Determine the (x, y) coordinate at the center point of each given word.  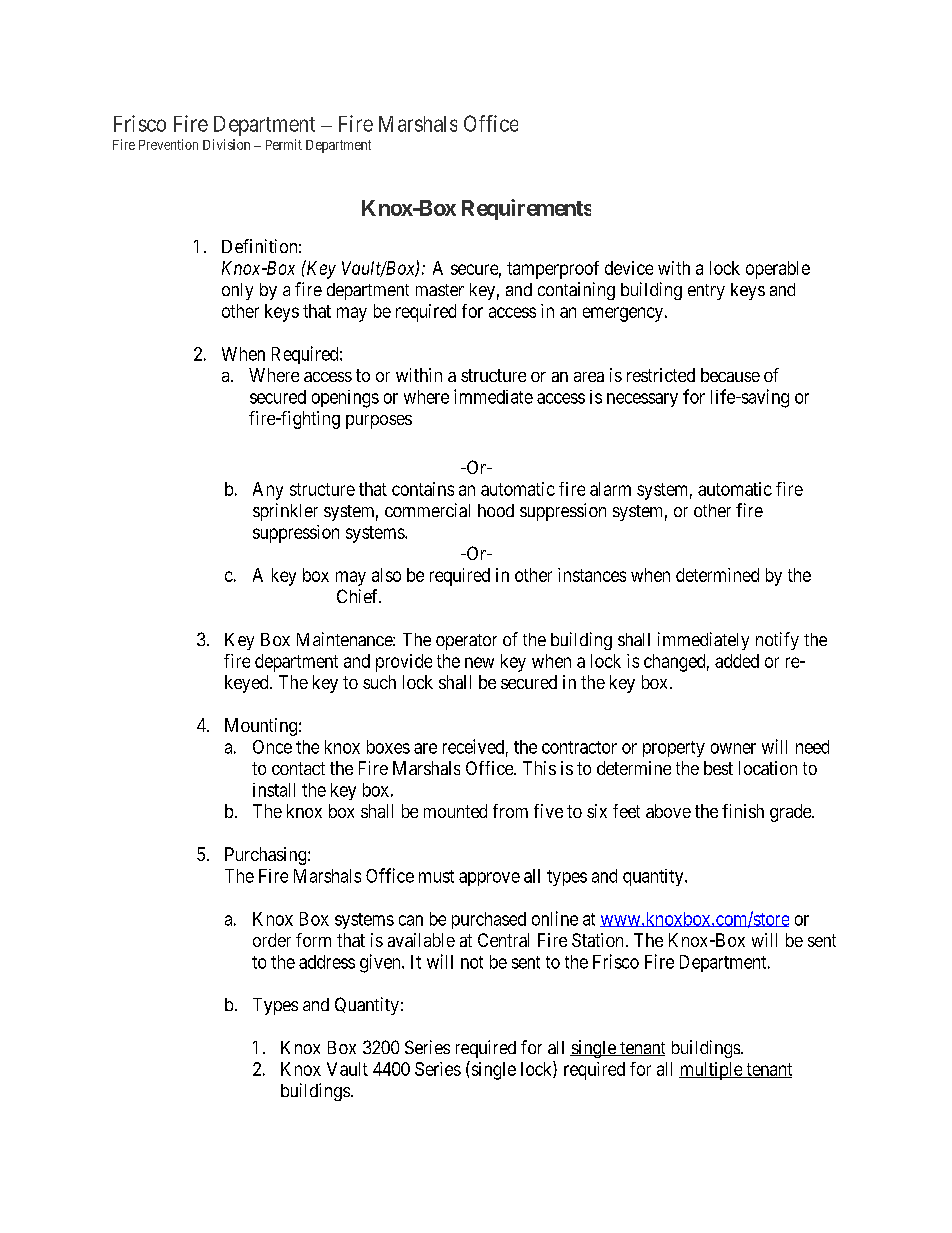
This (539, 768)
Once (272, 747)
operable (778, 270)
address (327, 962)
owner (733, 748)
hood (496, 510)
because (730, 375)
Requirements (526, 209)
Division (226, 144)
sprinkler (285, 512)
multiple (711, 1071)
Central (503, 940)
